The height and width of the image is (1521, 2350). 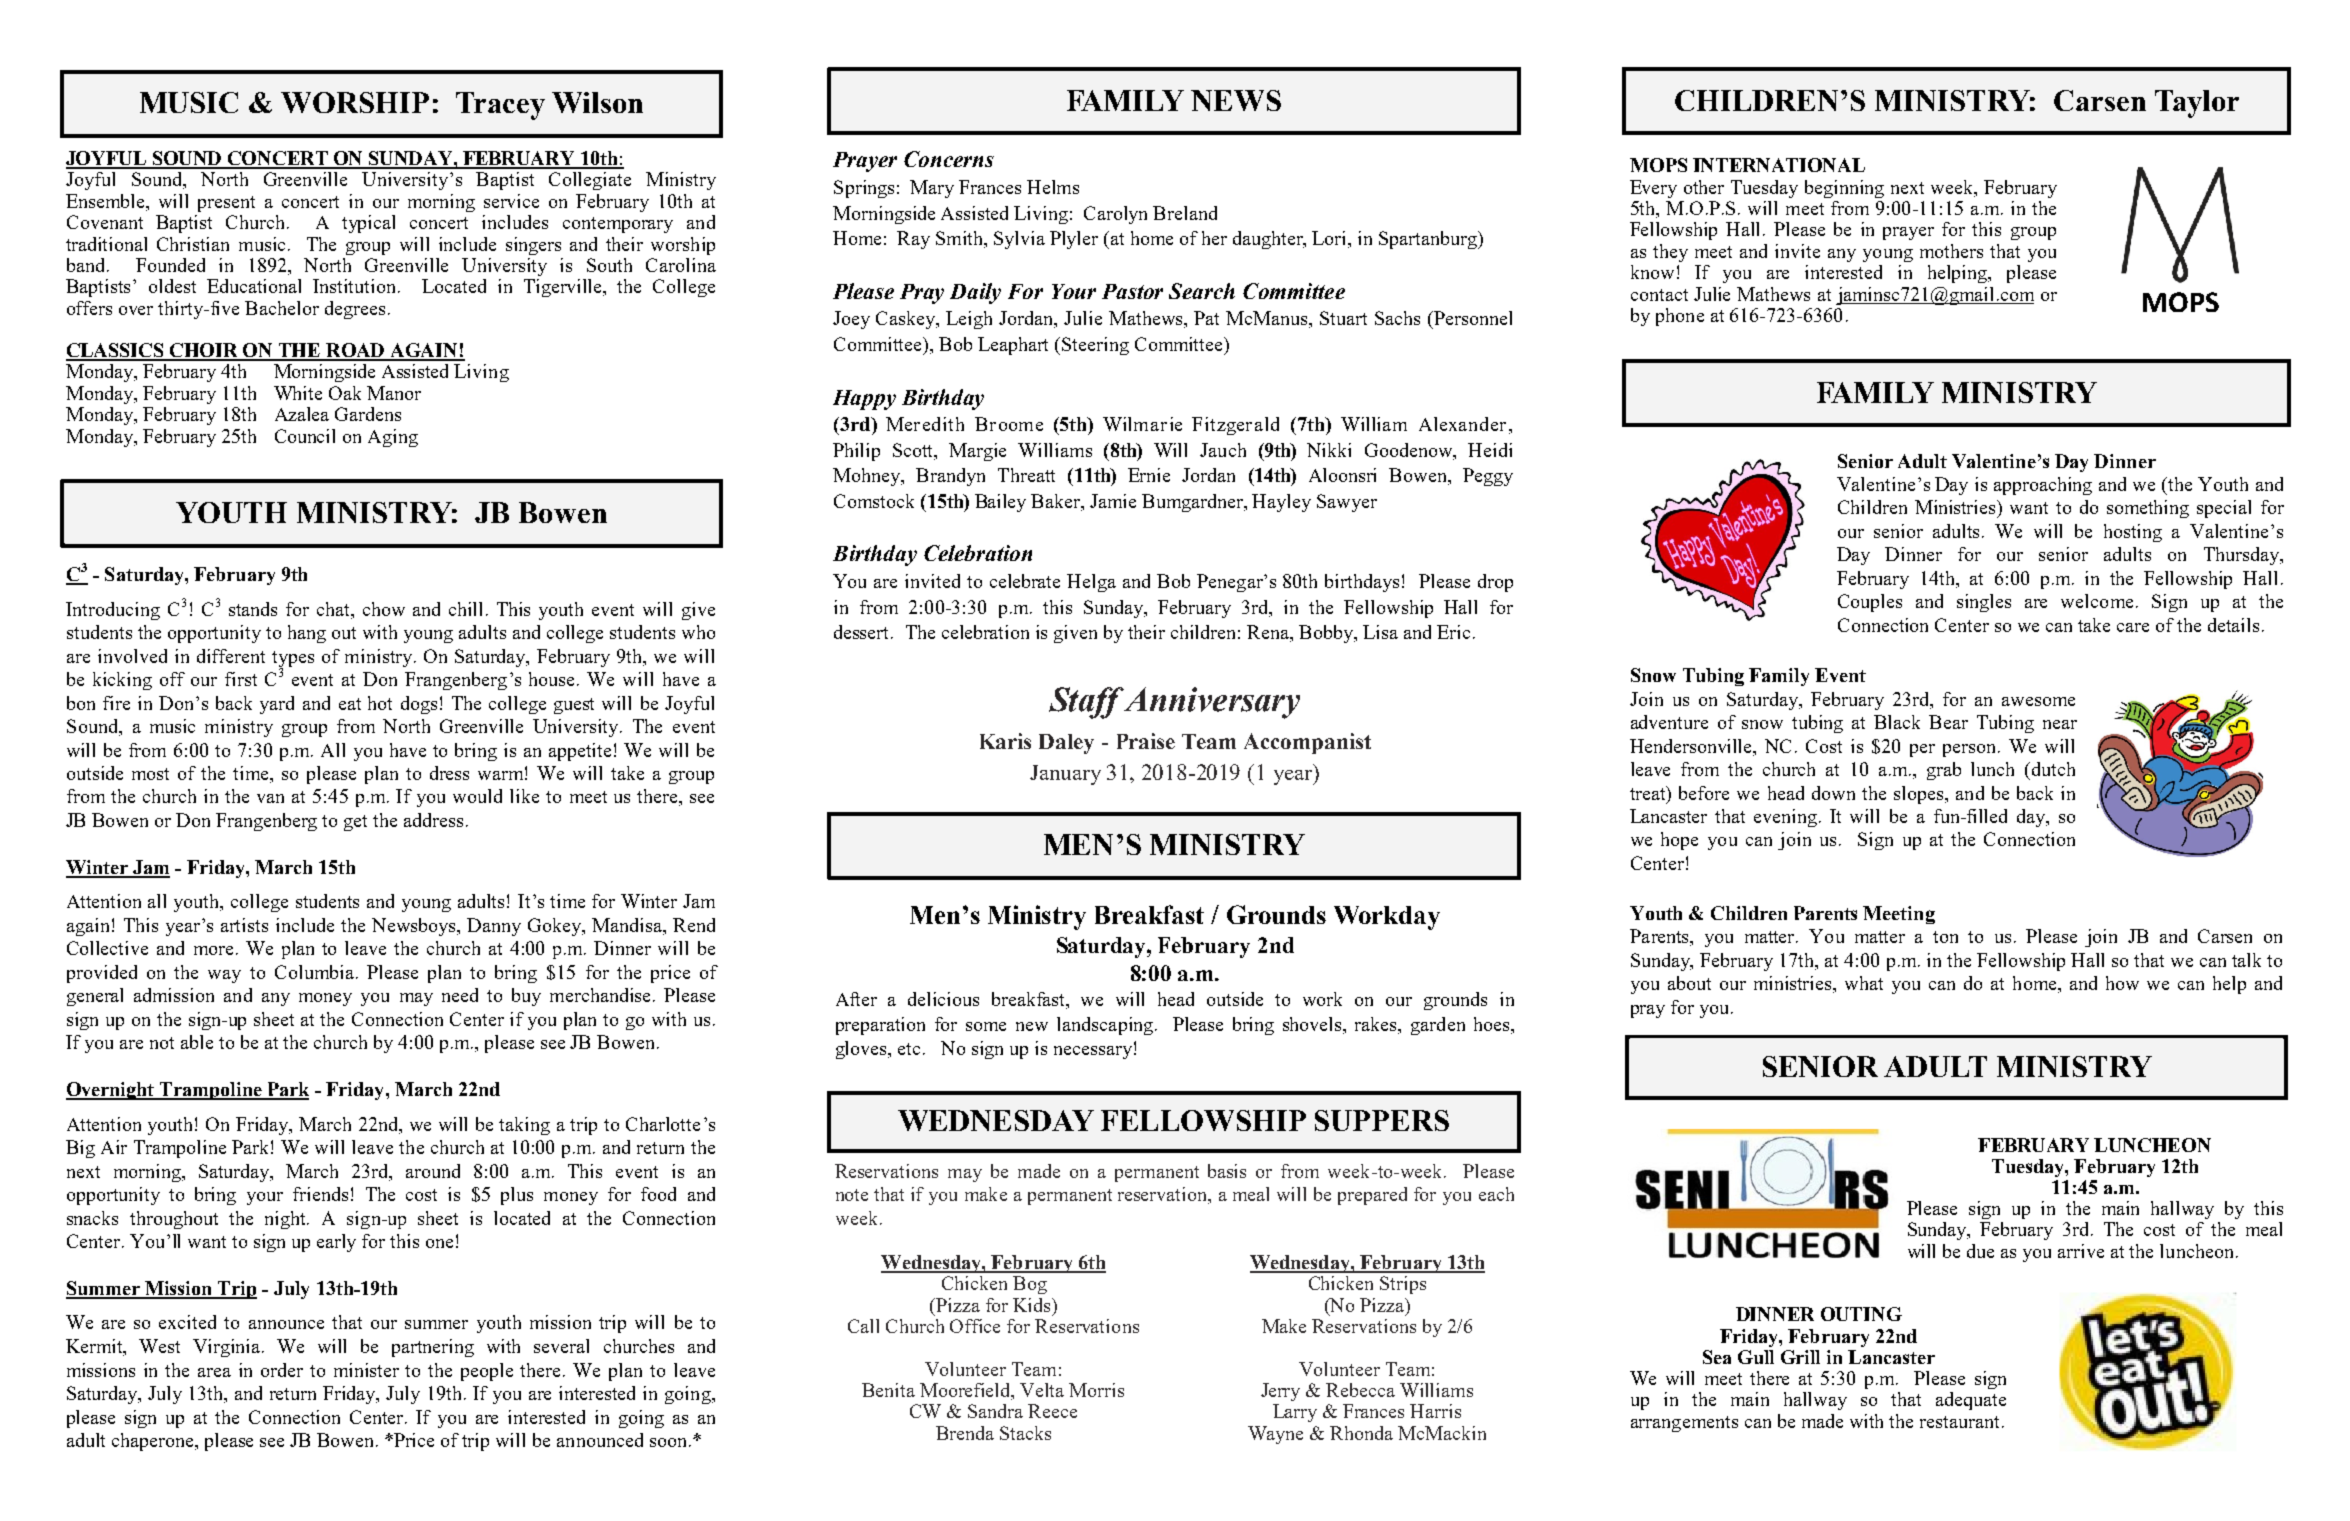 I want to click on beginning, so click(x=1844, y=189).
